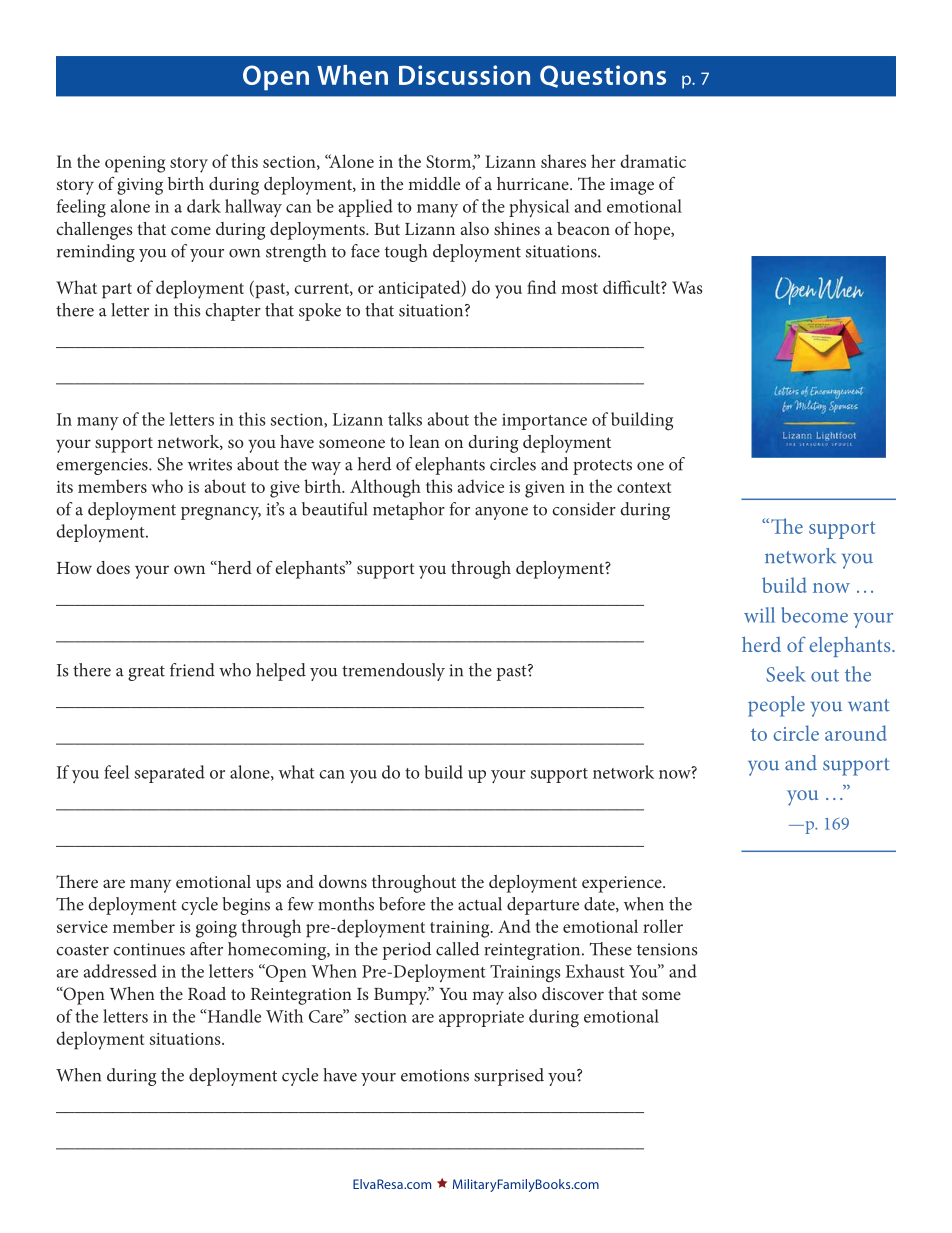  What do you see at coordinates (424, 441) in the screenshot?
I see `lean` at bounding box center [424, 441].
